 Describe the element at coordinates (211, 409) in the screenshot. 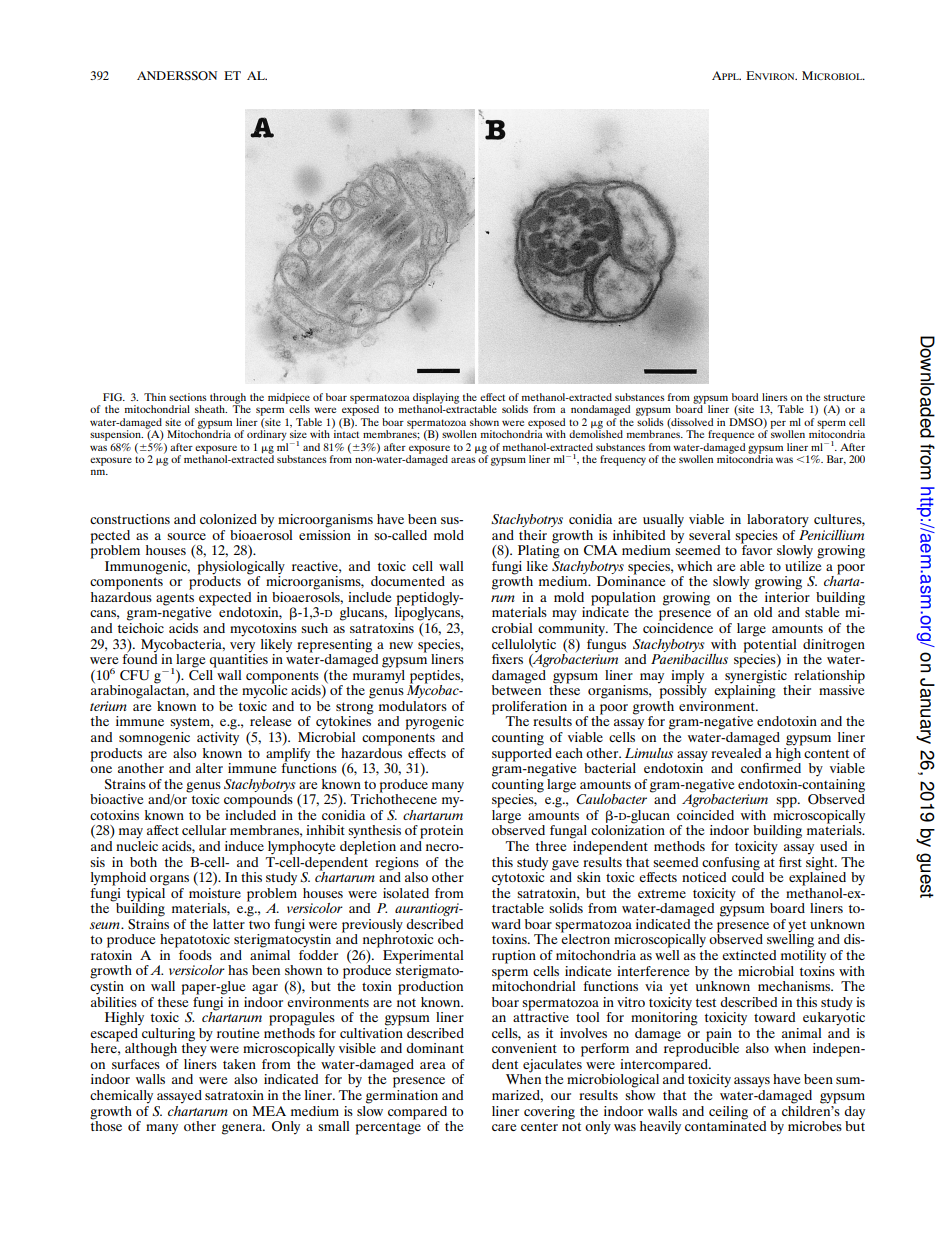

I see `sheath` at that location.
